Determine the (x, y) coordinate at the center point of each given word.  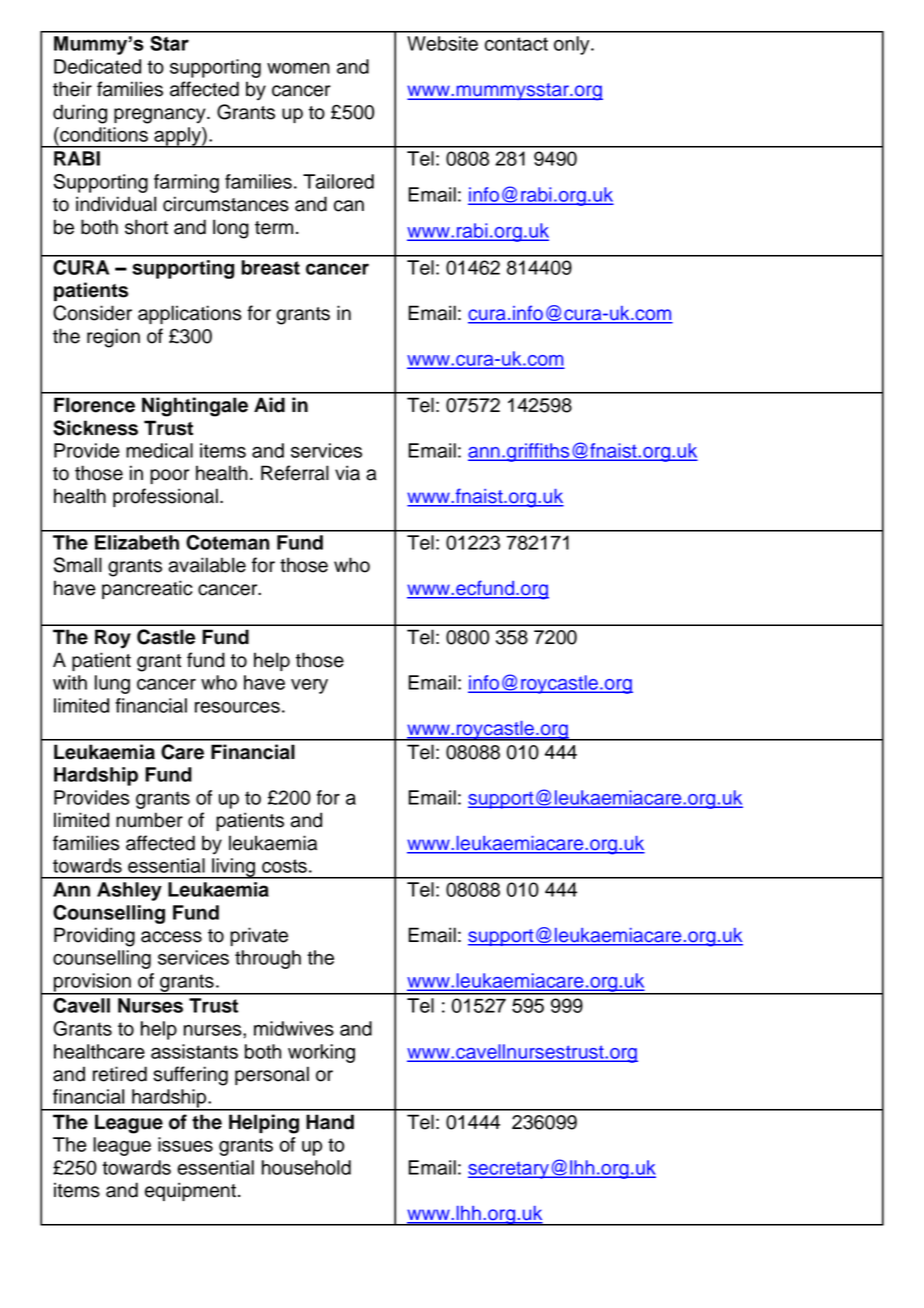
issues (185, 1144)
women (298, 68)
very (309, 686)
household (306, 1167)
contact (516, 44)
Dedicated (97, 66)
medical (159, 450)
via (347, 473)
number (149, 820)
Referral (295, 473)
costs (284, 866)
